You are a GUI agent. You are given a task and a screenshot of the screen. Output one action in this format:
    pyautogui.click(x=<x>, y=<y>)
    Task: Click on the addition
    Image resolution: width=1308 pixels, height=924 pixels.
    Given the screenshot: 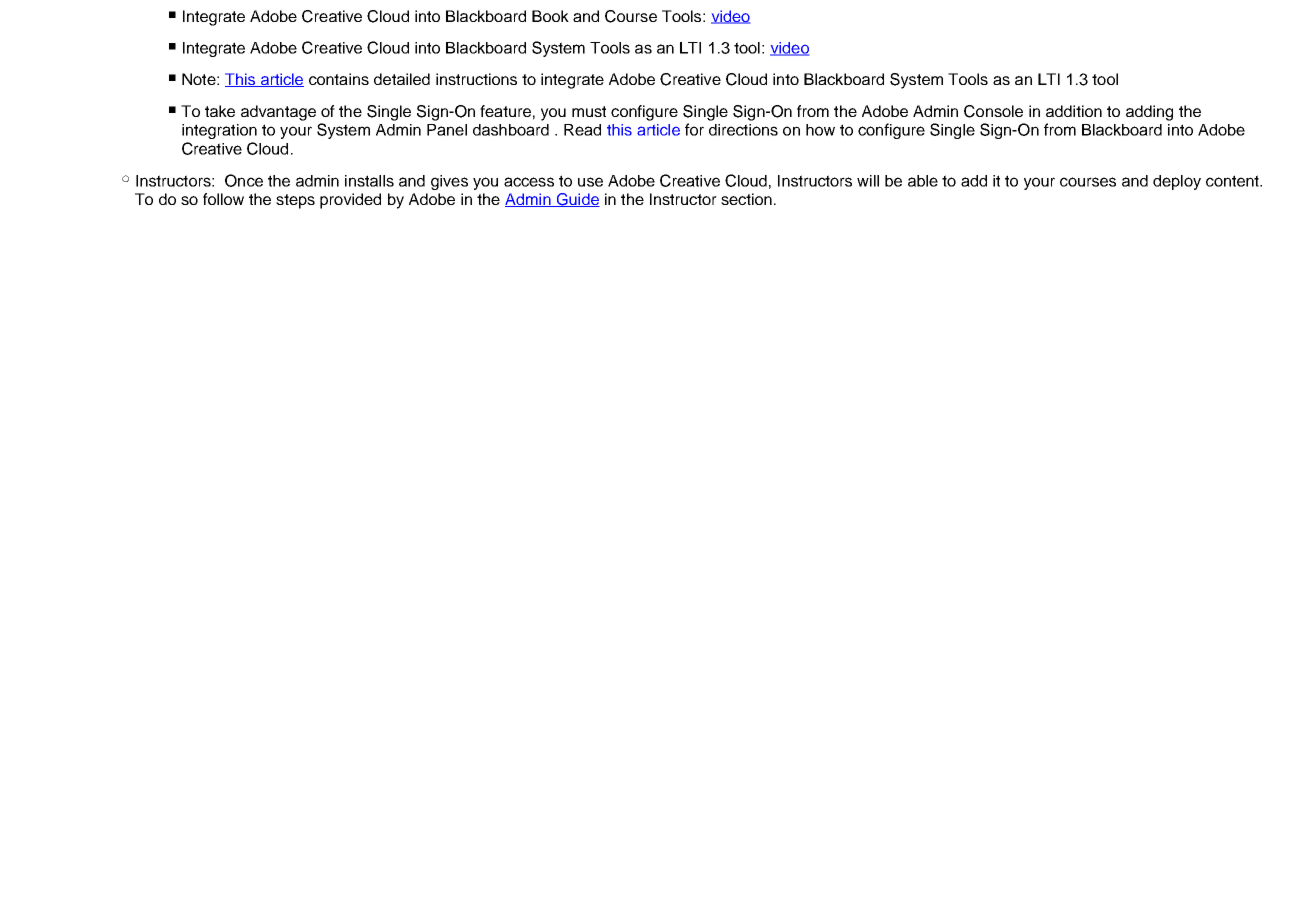 What is the action you would take?
    pyautogui.click(x=1074, y=111)
